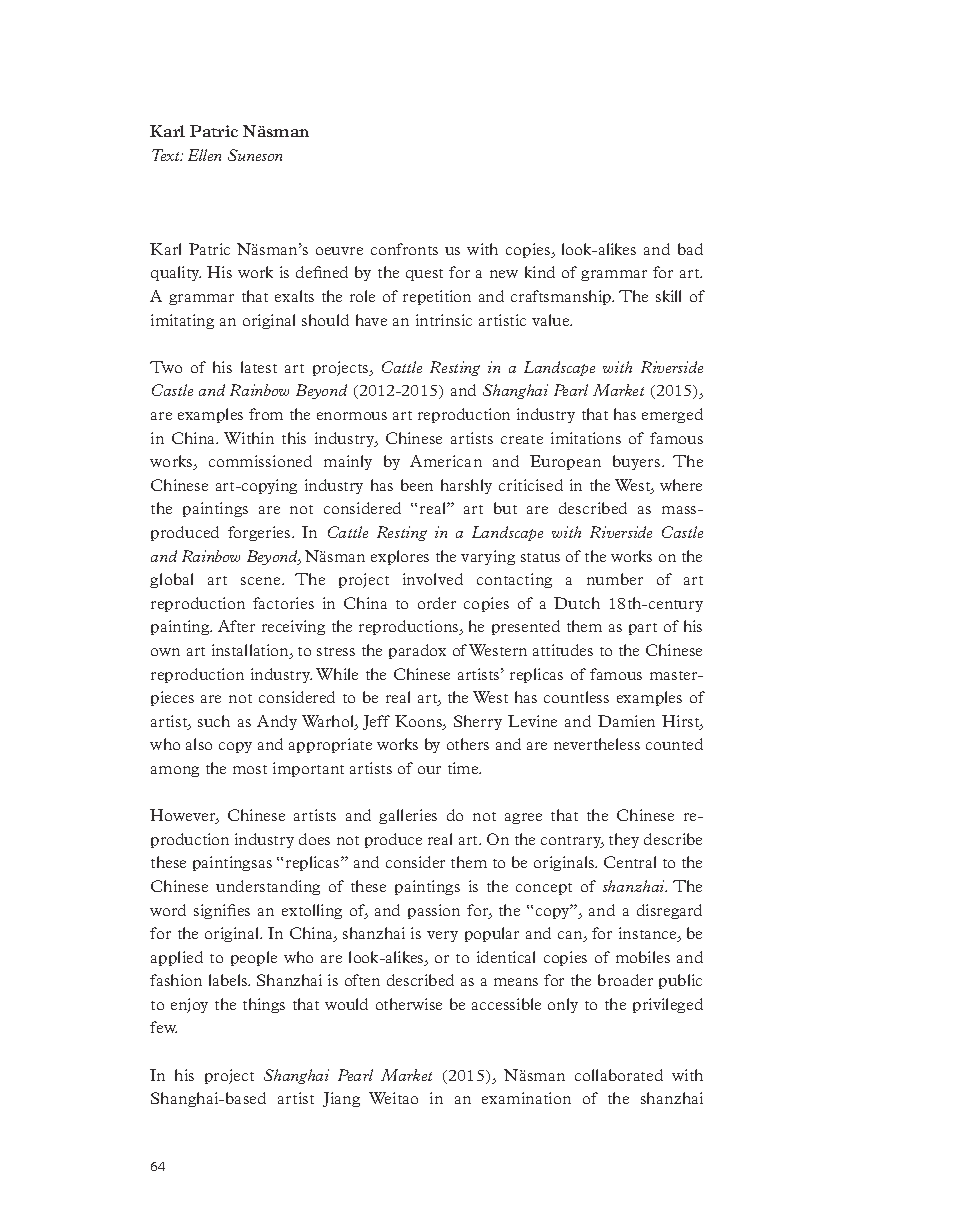  I want to click on bad, so click(690, 249).
